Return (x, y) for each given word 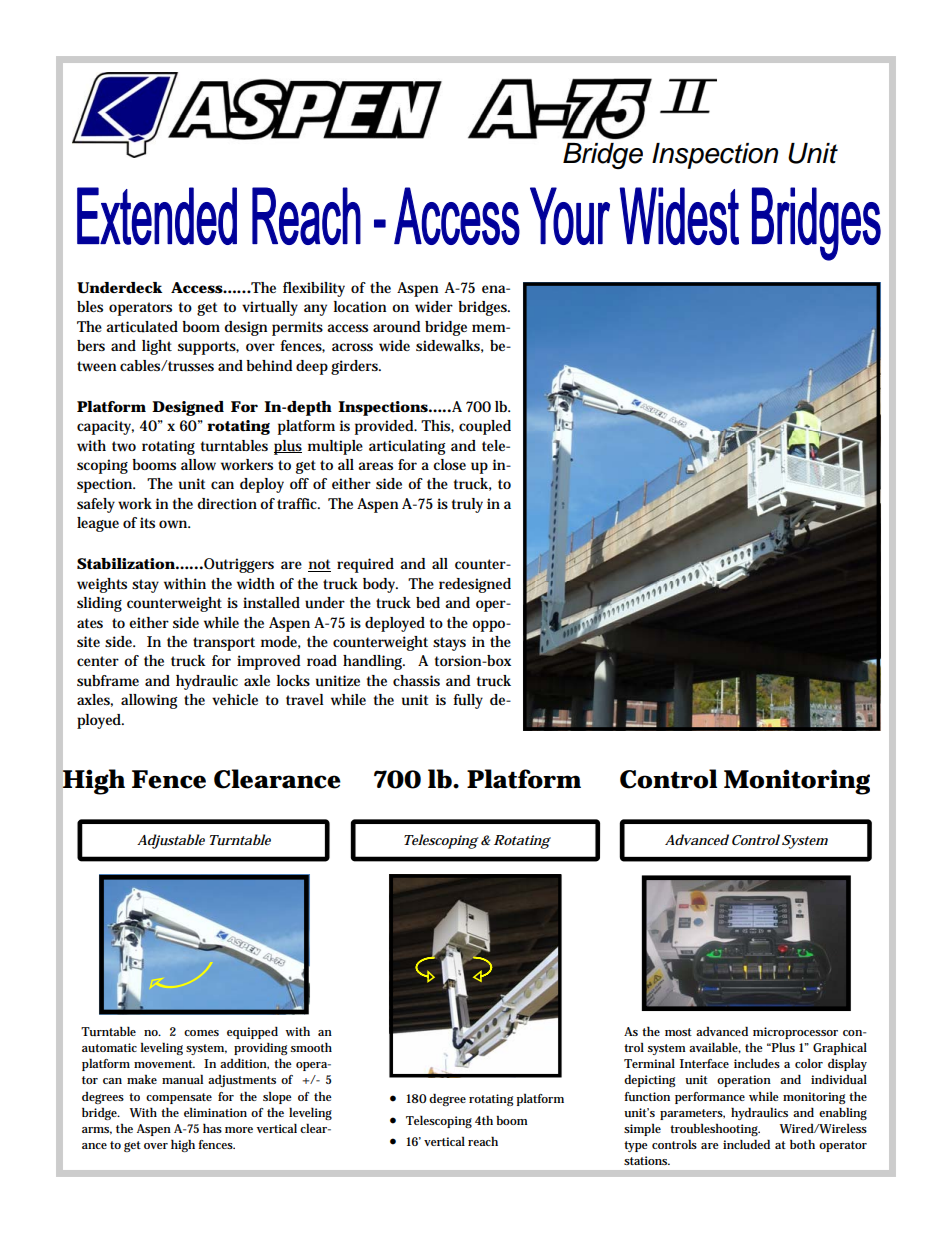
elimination (215, 1112)
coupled (485, 427)
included (746, 1144)
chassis (416, 680)
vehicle (235, 699)
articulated (142, 327)
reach (483, 1141)
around (397, 327)
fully (468, 701)
